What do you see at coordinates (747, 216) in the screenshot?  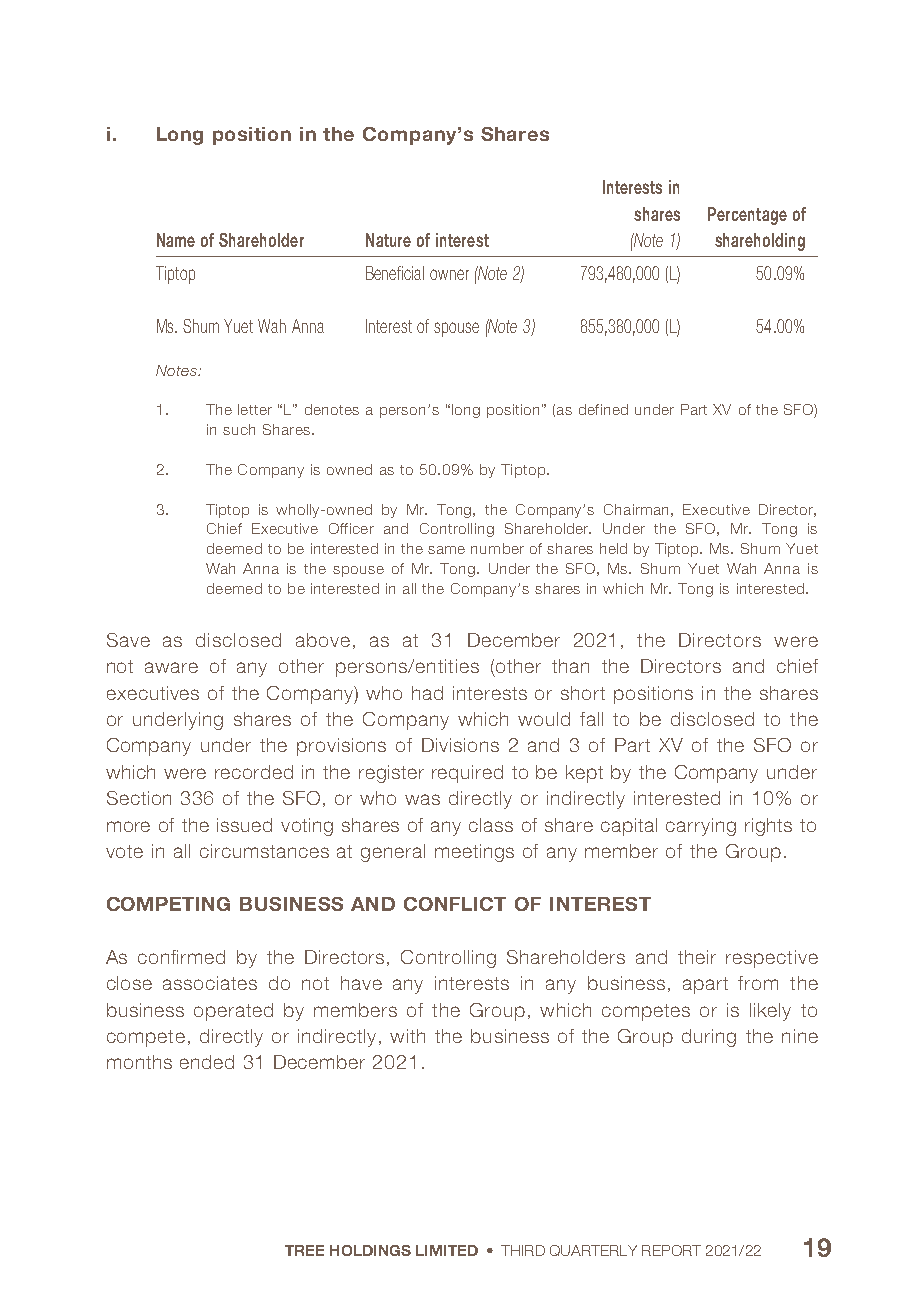 I see `Percentage` at bounding box center [747, 216].
